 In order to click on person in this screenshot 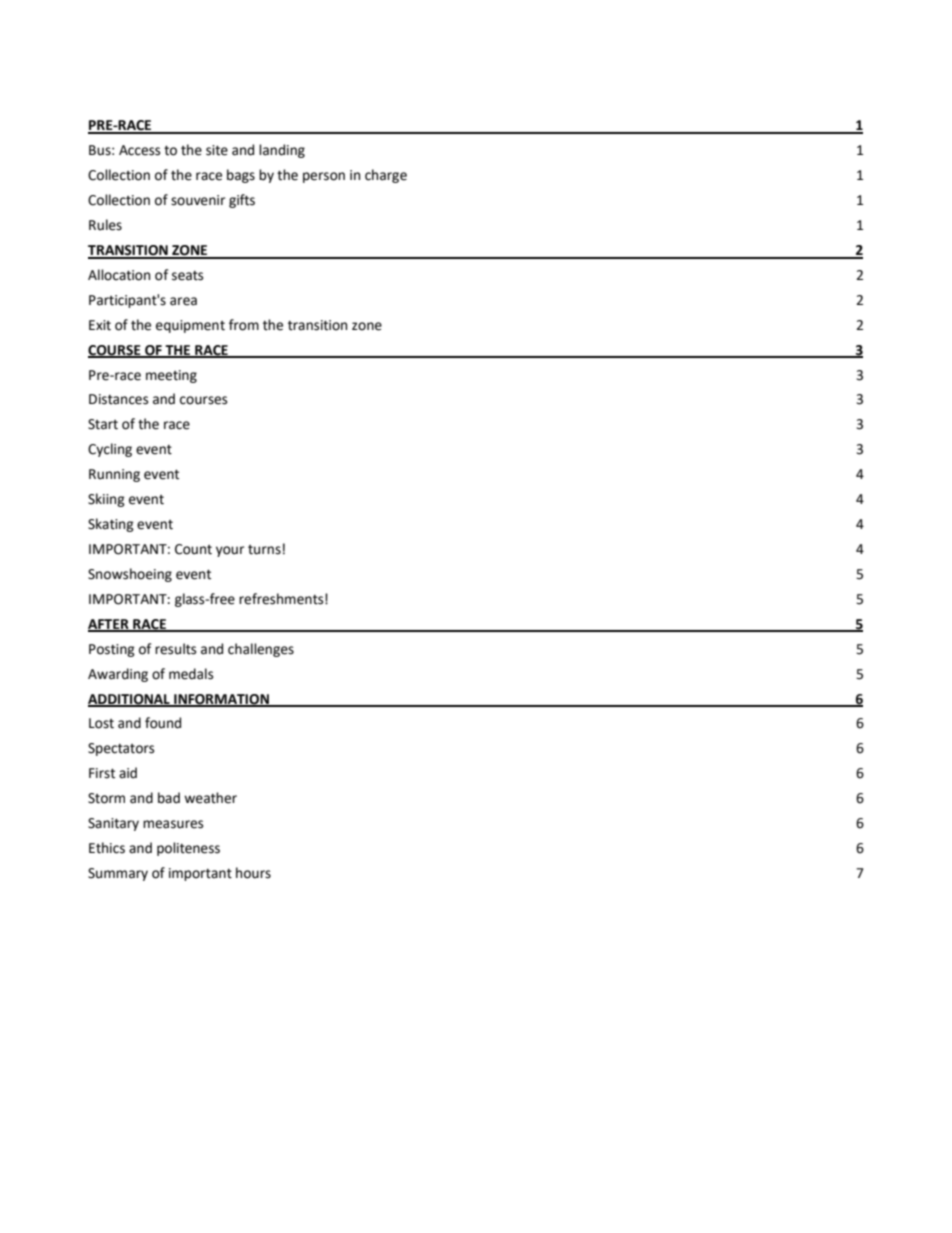, I will do `click(324, 177)`.
